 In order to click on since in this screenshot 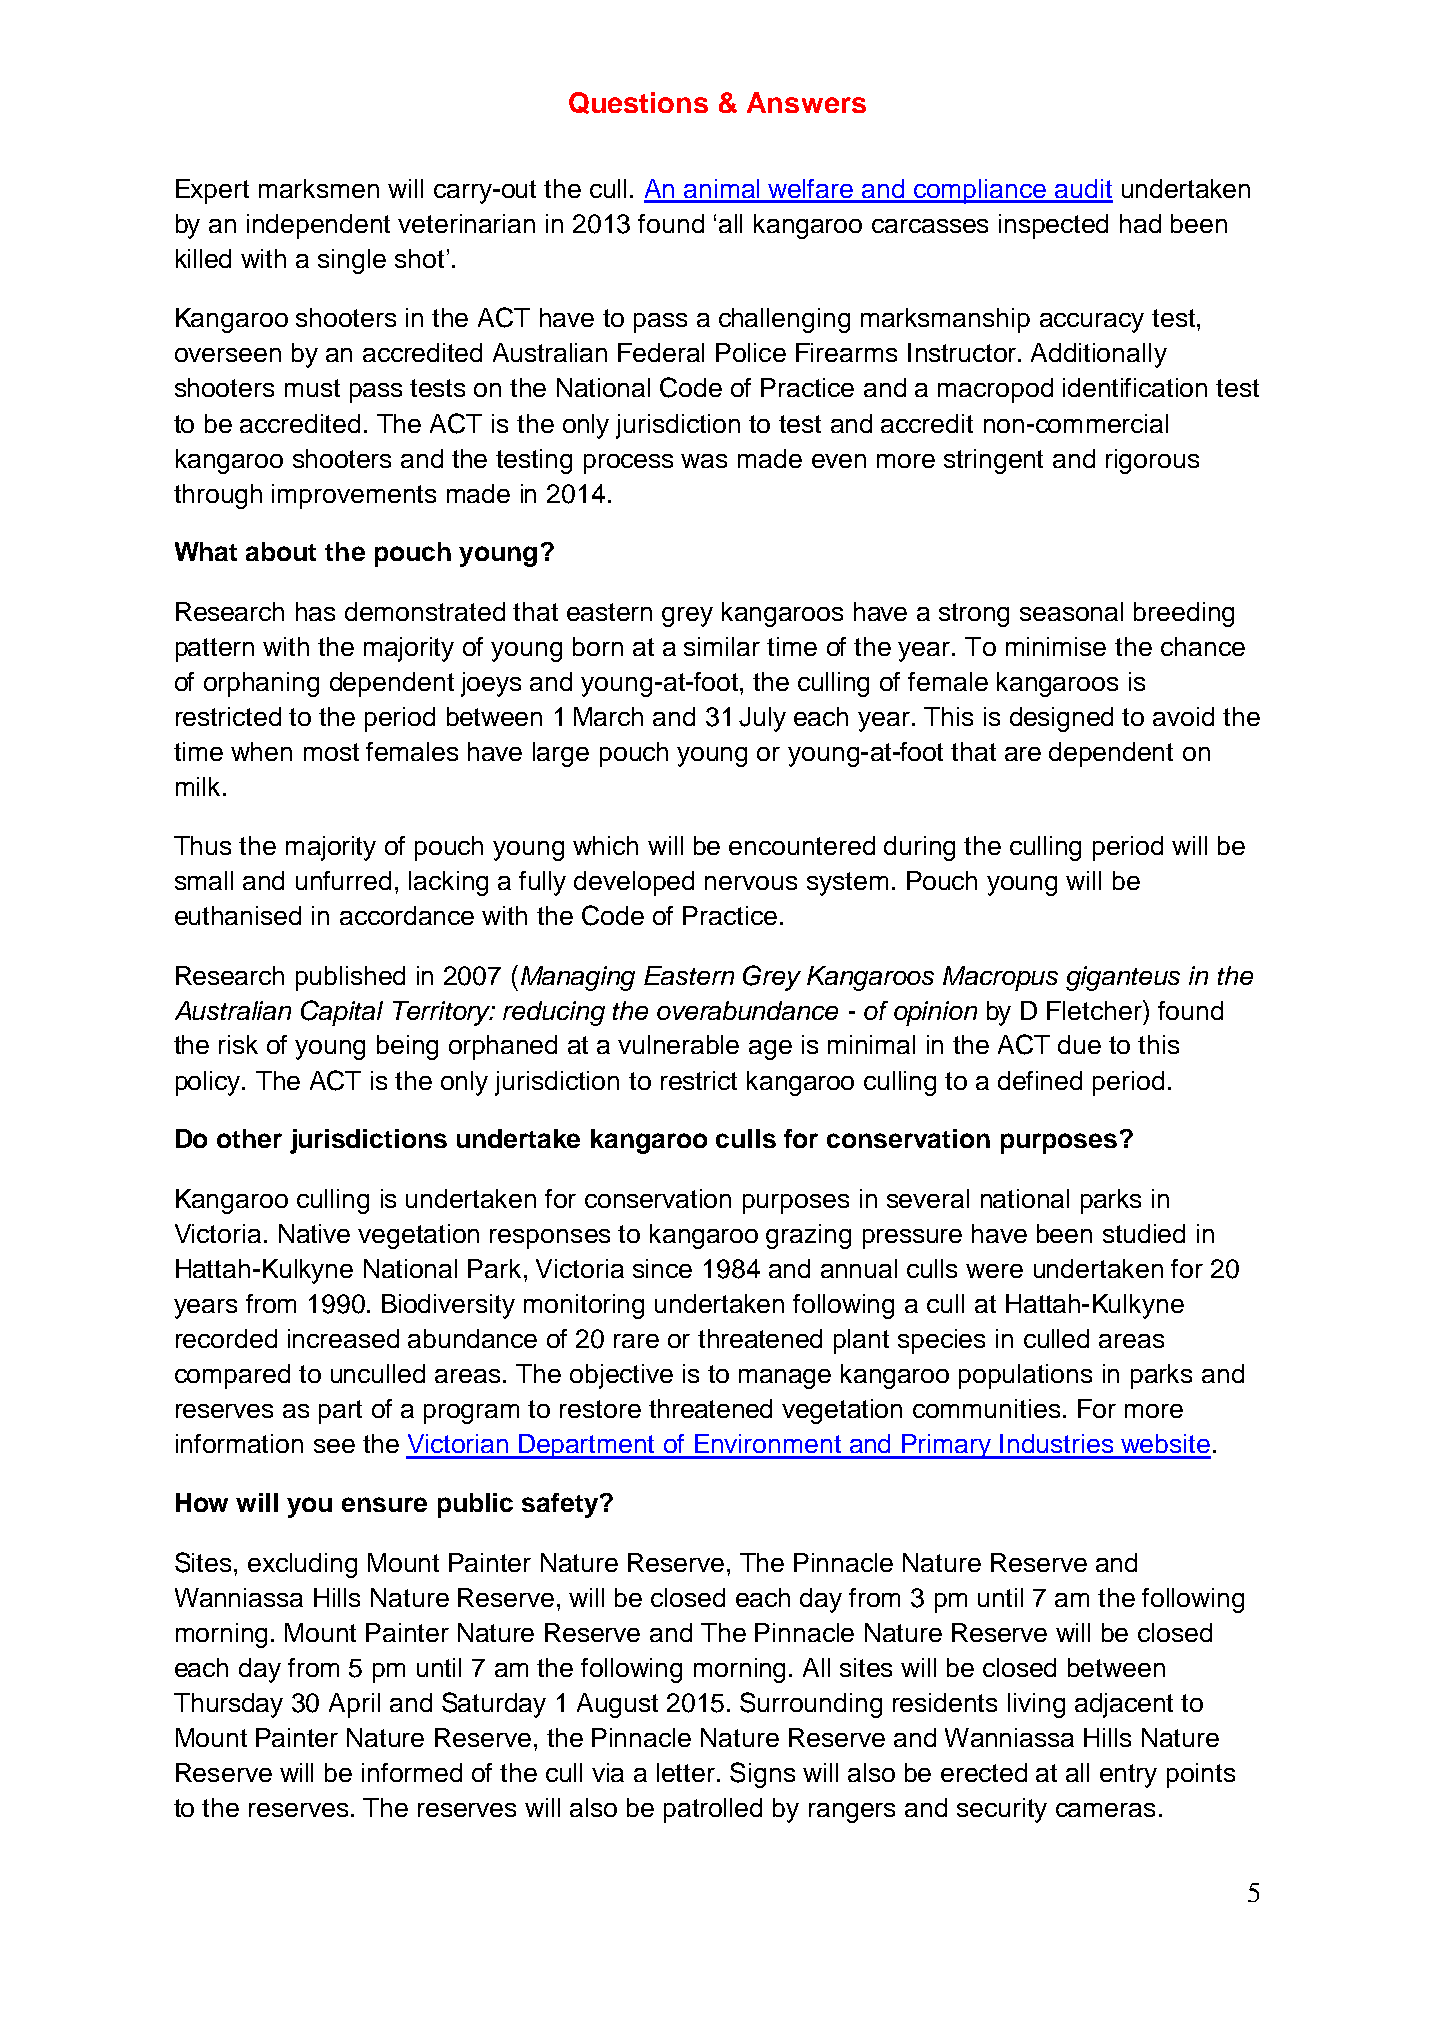, I will do `click(662, 1268)`.
